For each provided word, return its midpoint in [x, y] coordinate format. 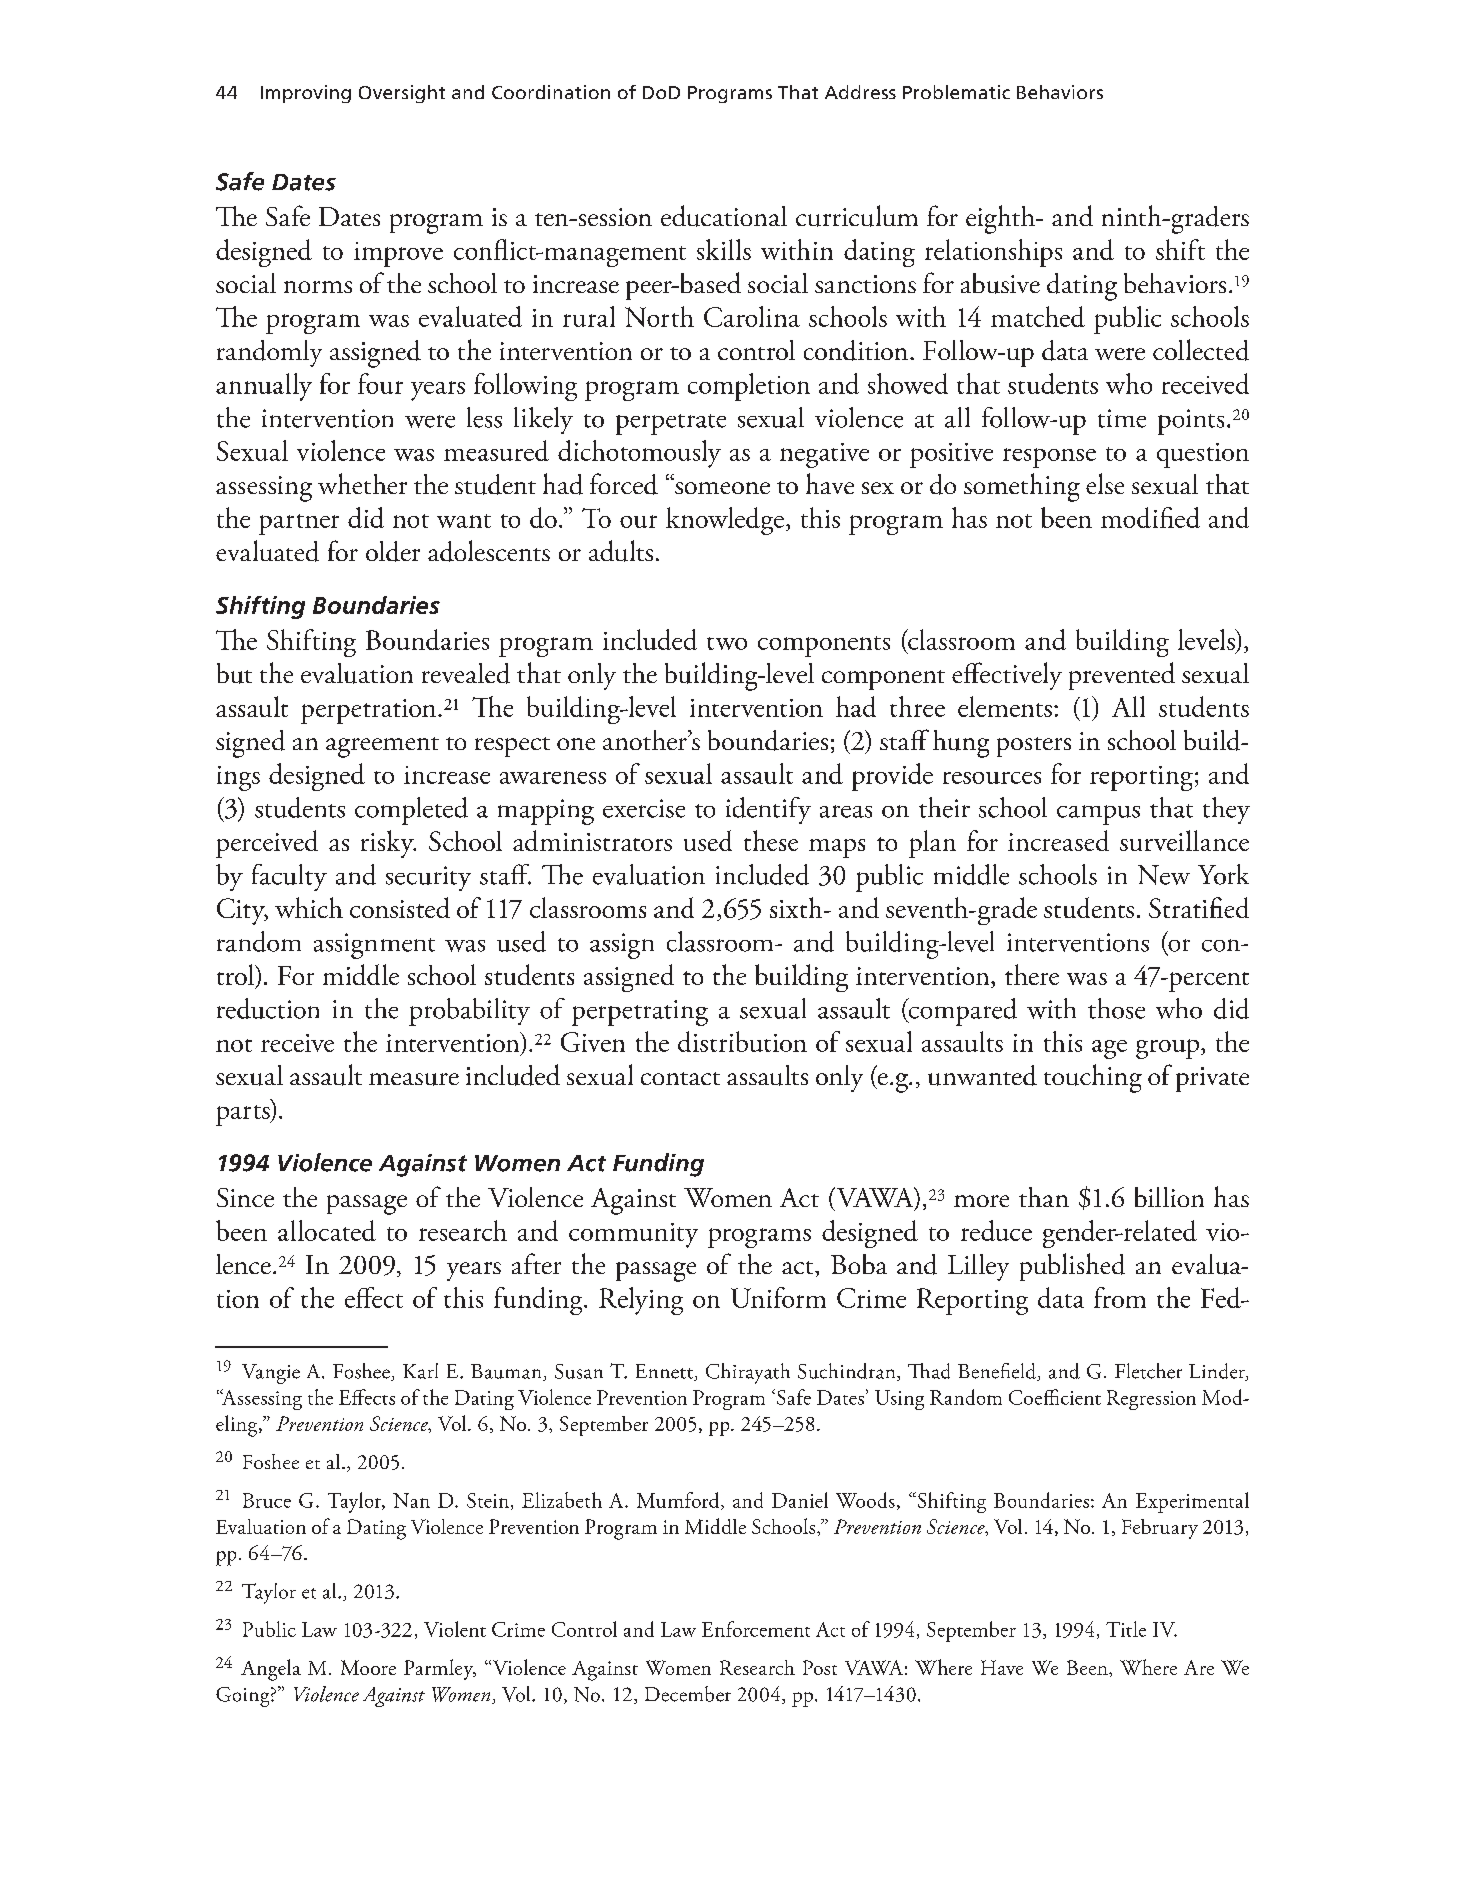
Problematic [956, 92]
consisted [400, 907]
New [1164, 875]
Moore [368, 1667]
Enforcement [756, 1629]
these [771, 840]
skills [724, 249]
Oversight [402, 94]
